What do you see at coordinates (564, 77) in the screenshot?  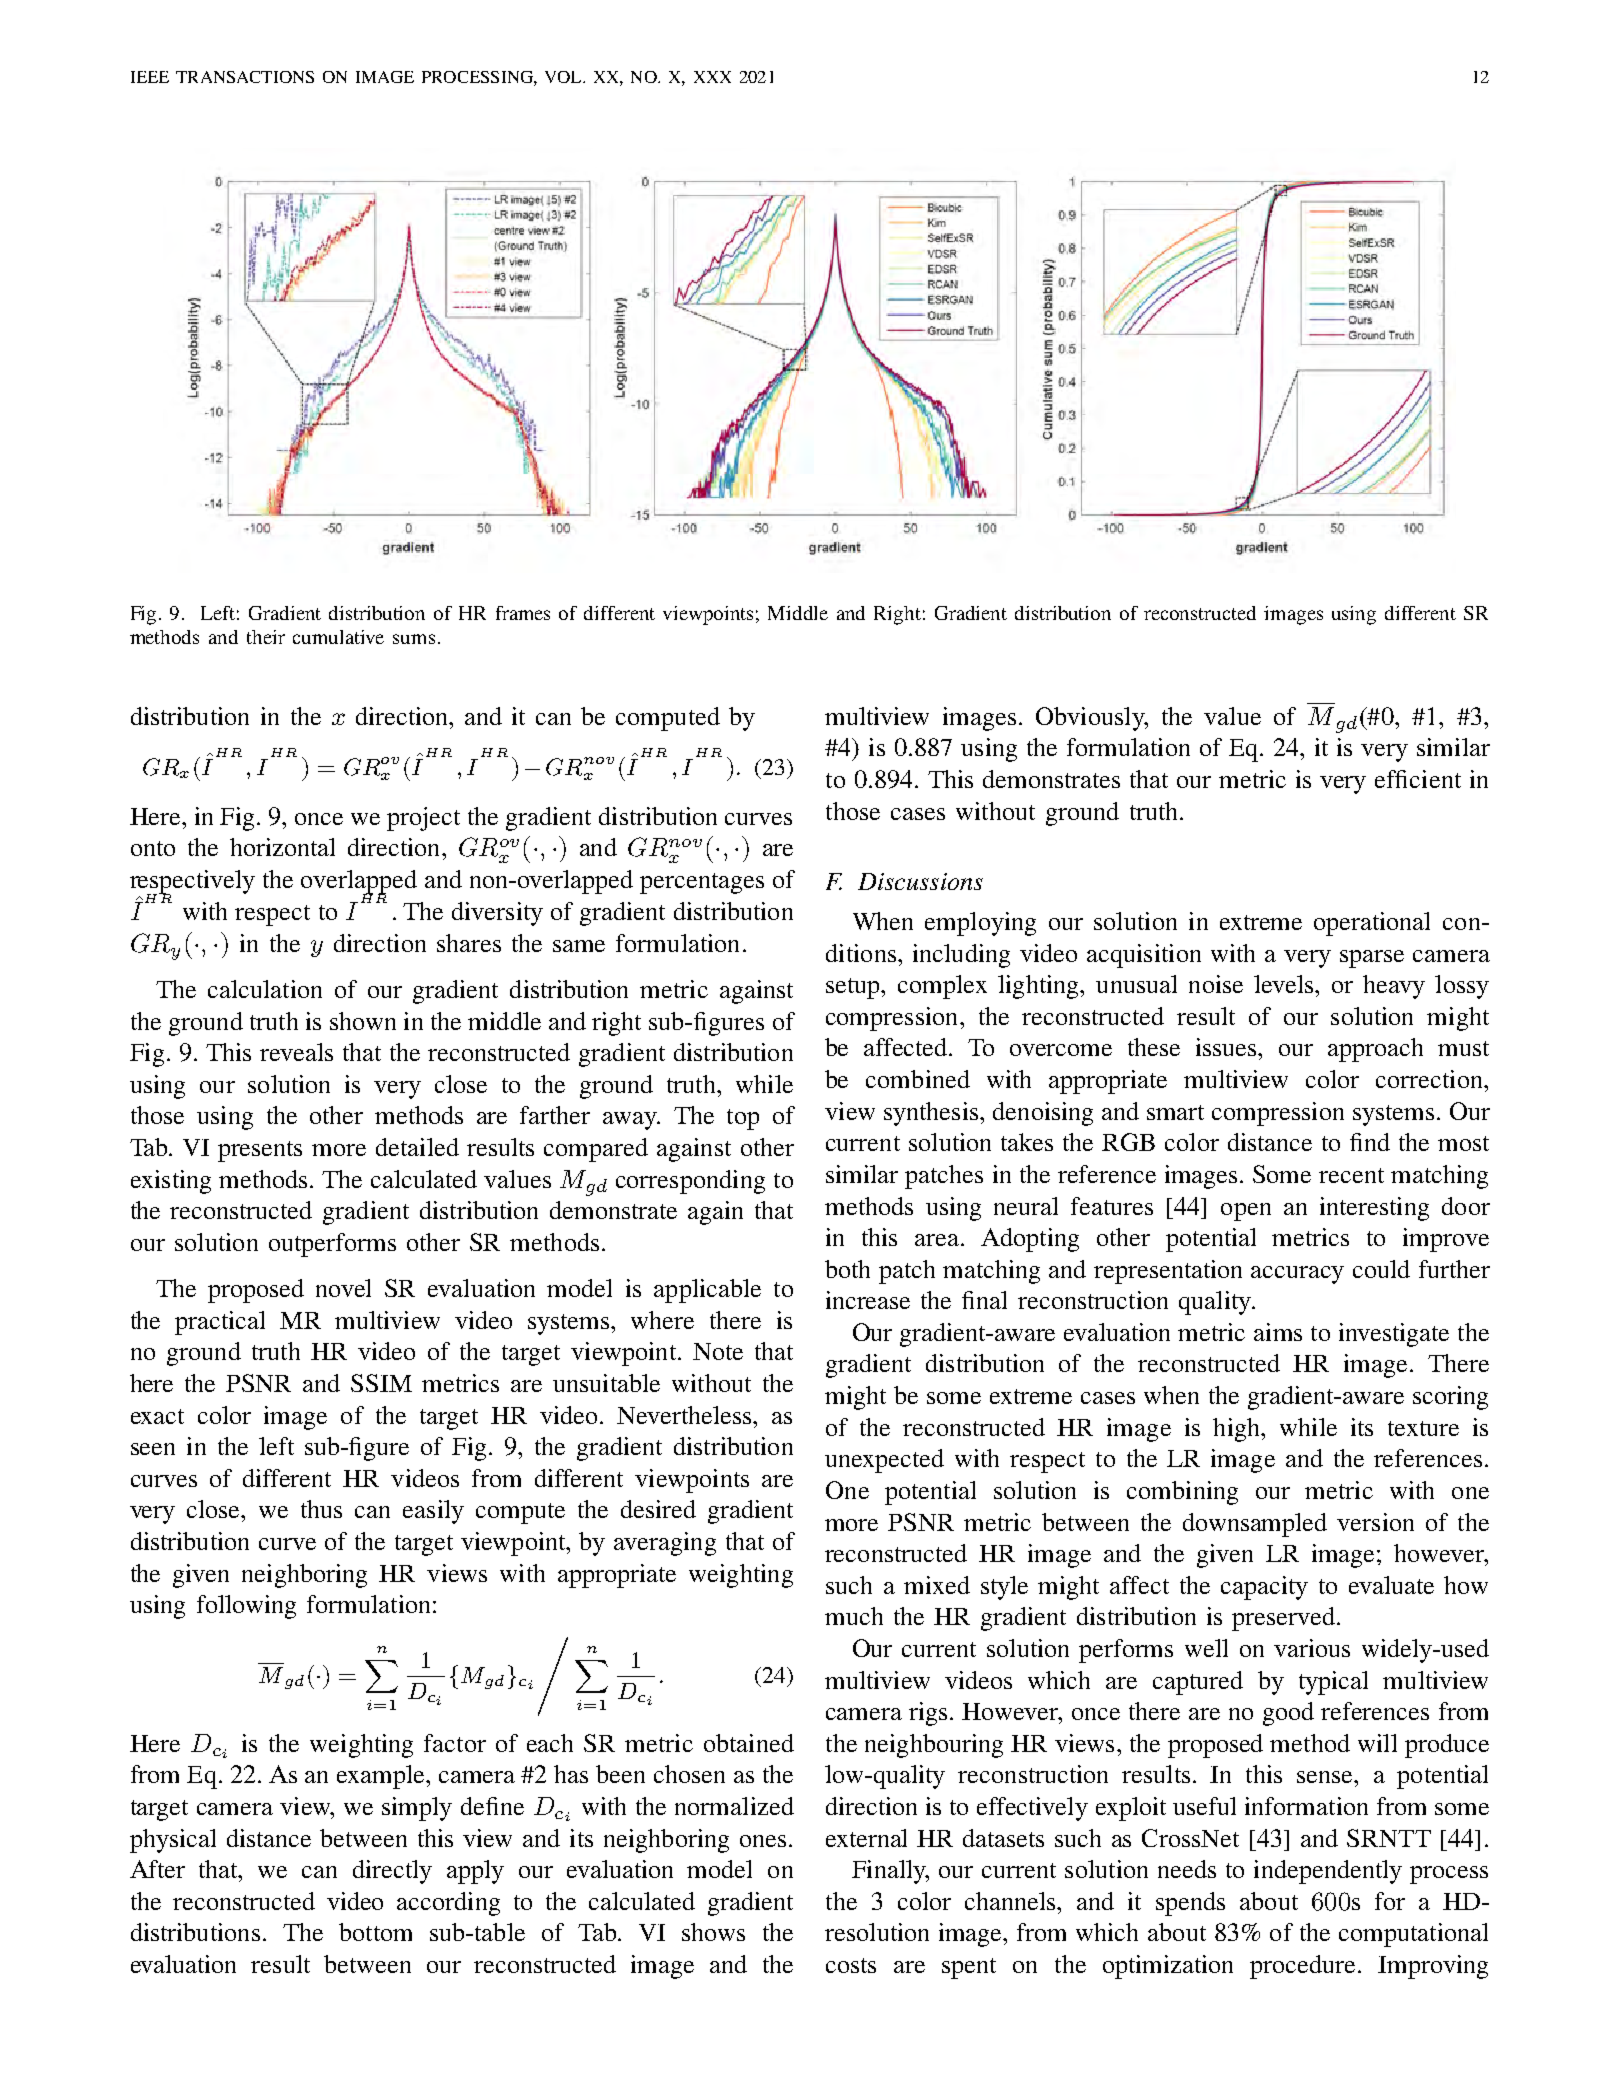 I see `VOL` at bounding box center [564, 77].
